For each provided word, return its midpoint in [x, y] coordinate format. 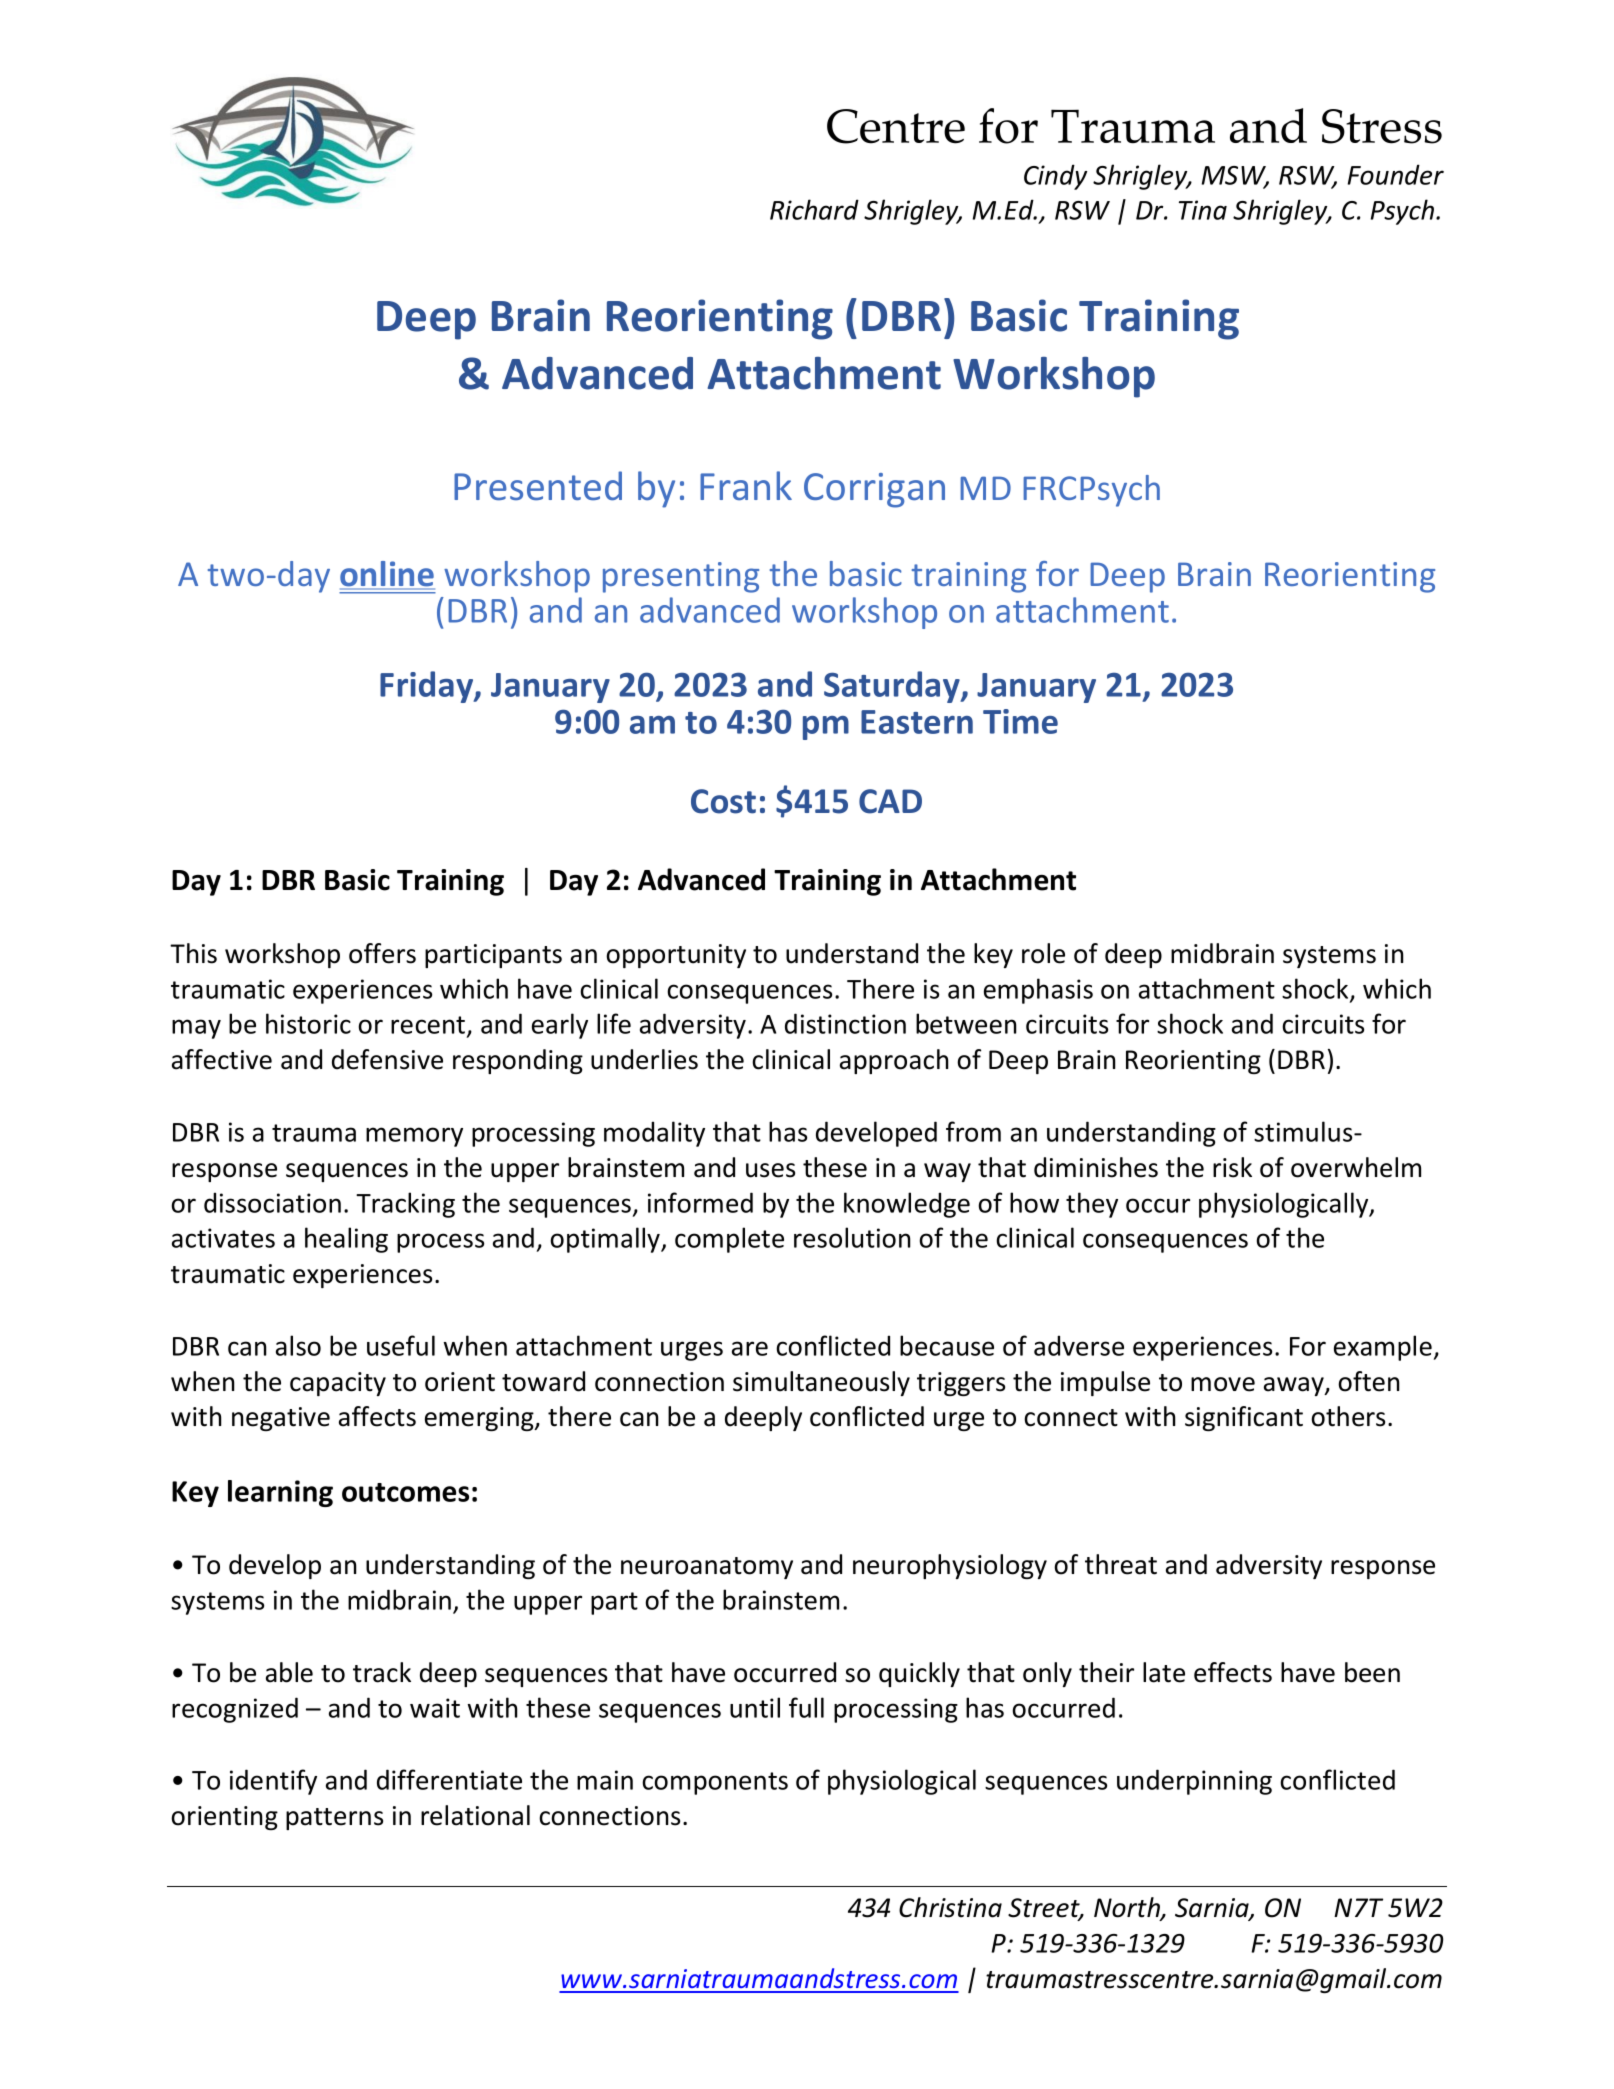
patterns [334, 1819]
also [298, 1345]
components [715, 1783]
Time [1020, 721]
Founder [1396, 174]
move [1223, 1384]
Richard [814, 209]
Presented [538, 486]
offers [382, 953]
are [750, 1348]
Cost [723, 801]
